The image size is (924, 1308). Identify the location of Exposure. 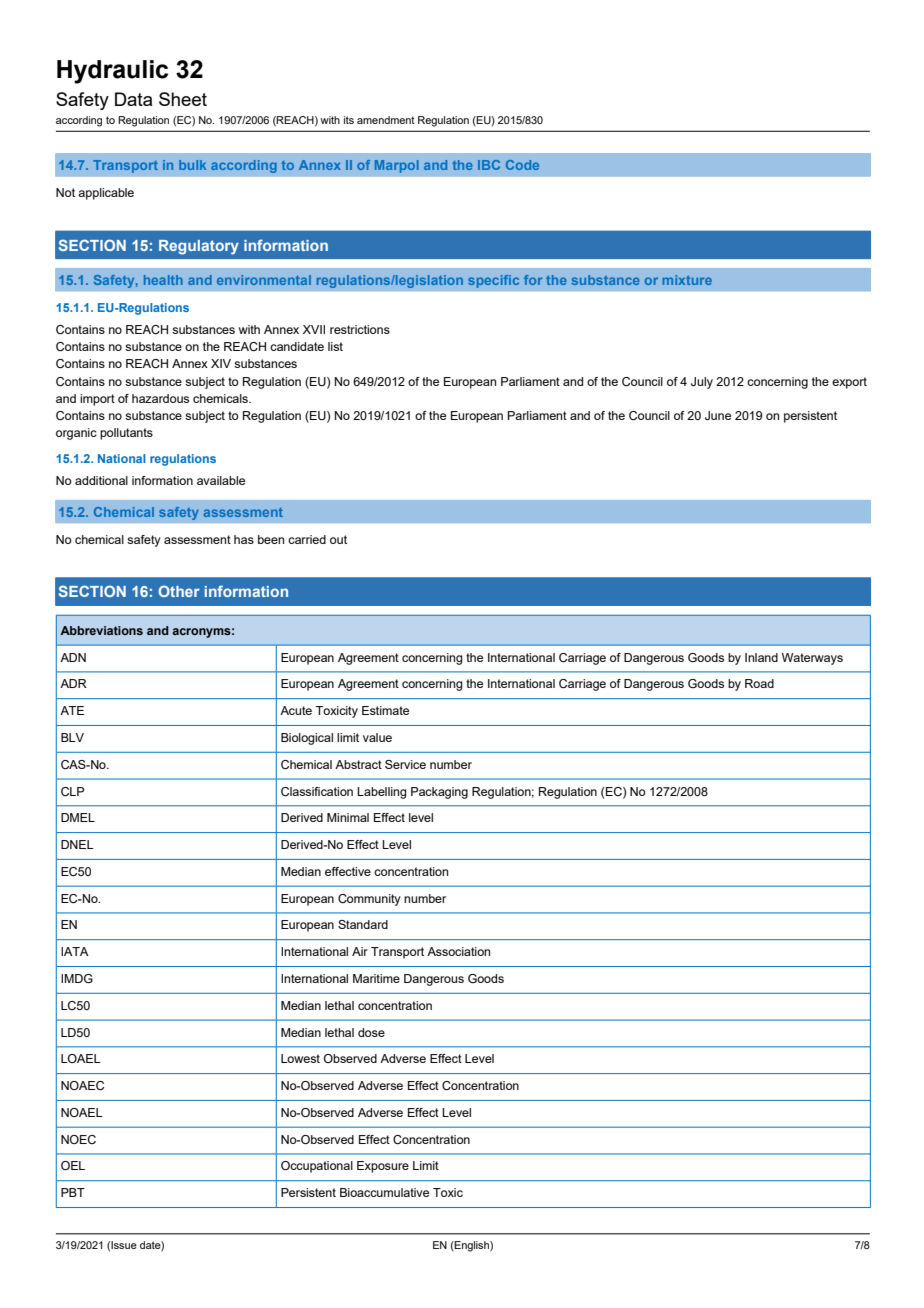
(383, 1167).
